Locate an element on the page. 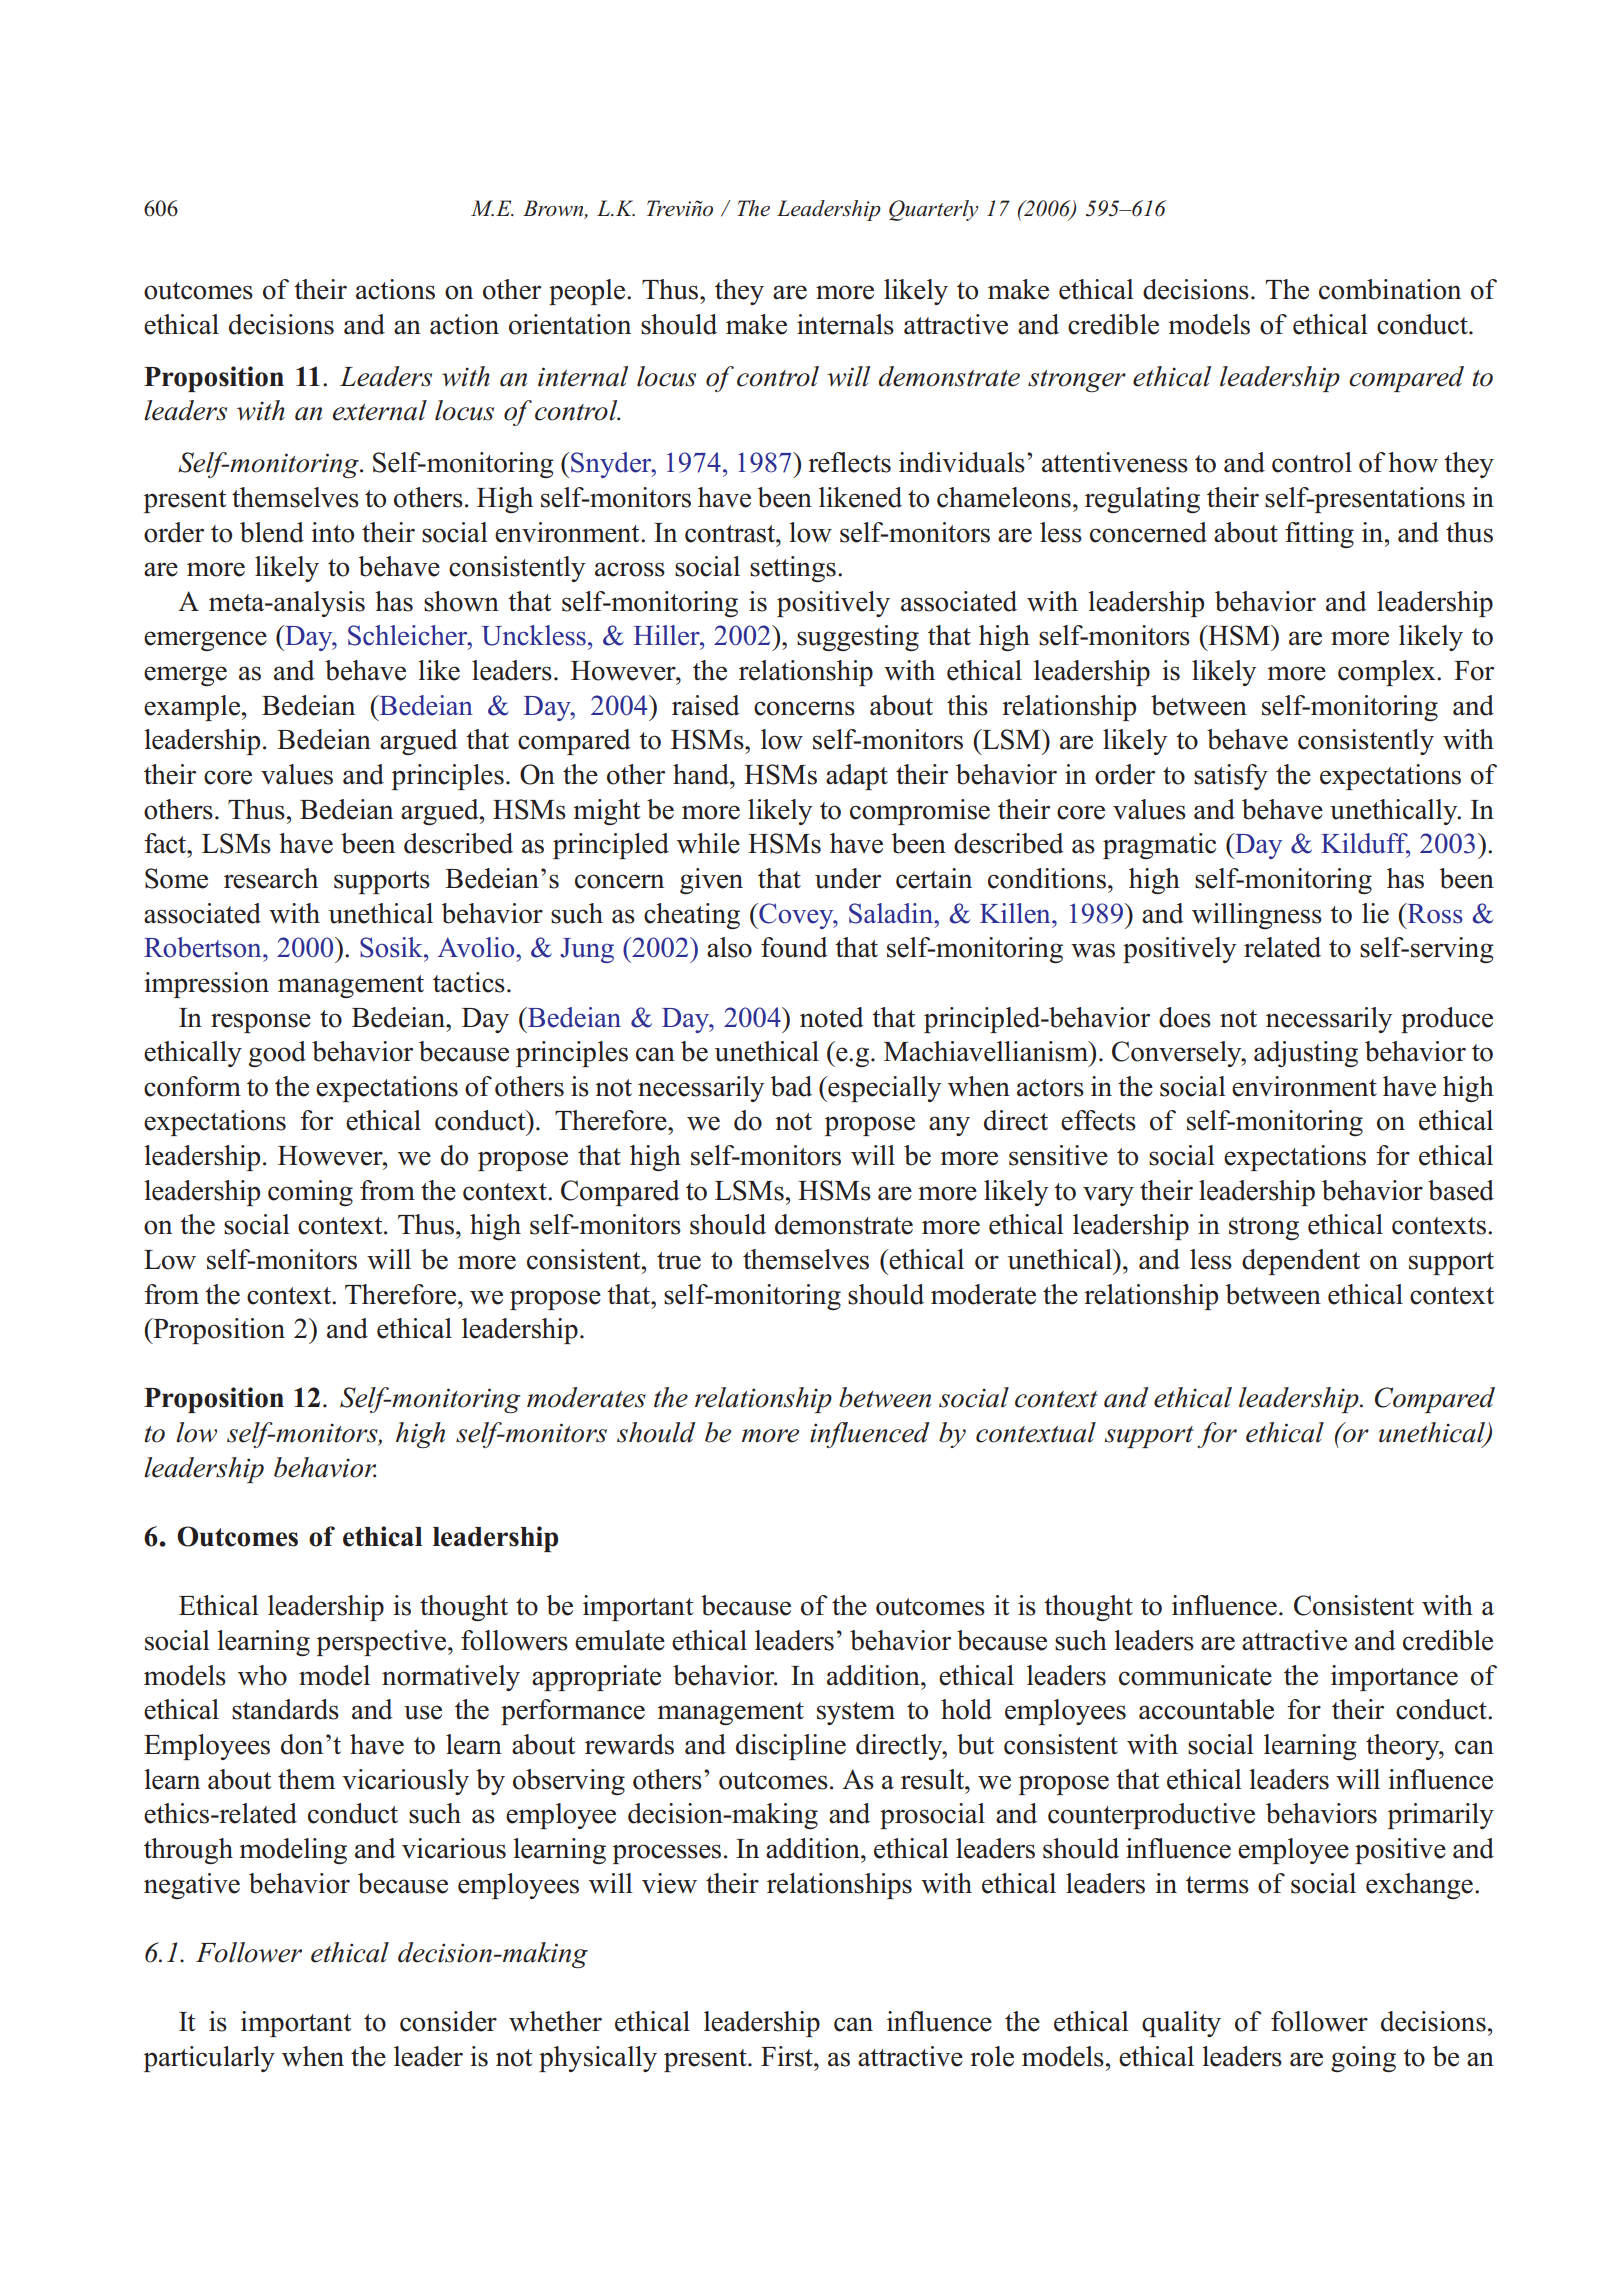 The width and height of the image is (1622, 2295). bad is located at coordinates (791, 1086).
